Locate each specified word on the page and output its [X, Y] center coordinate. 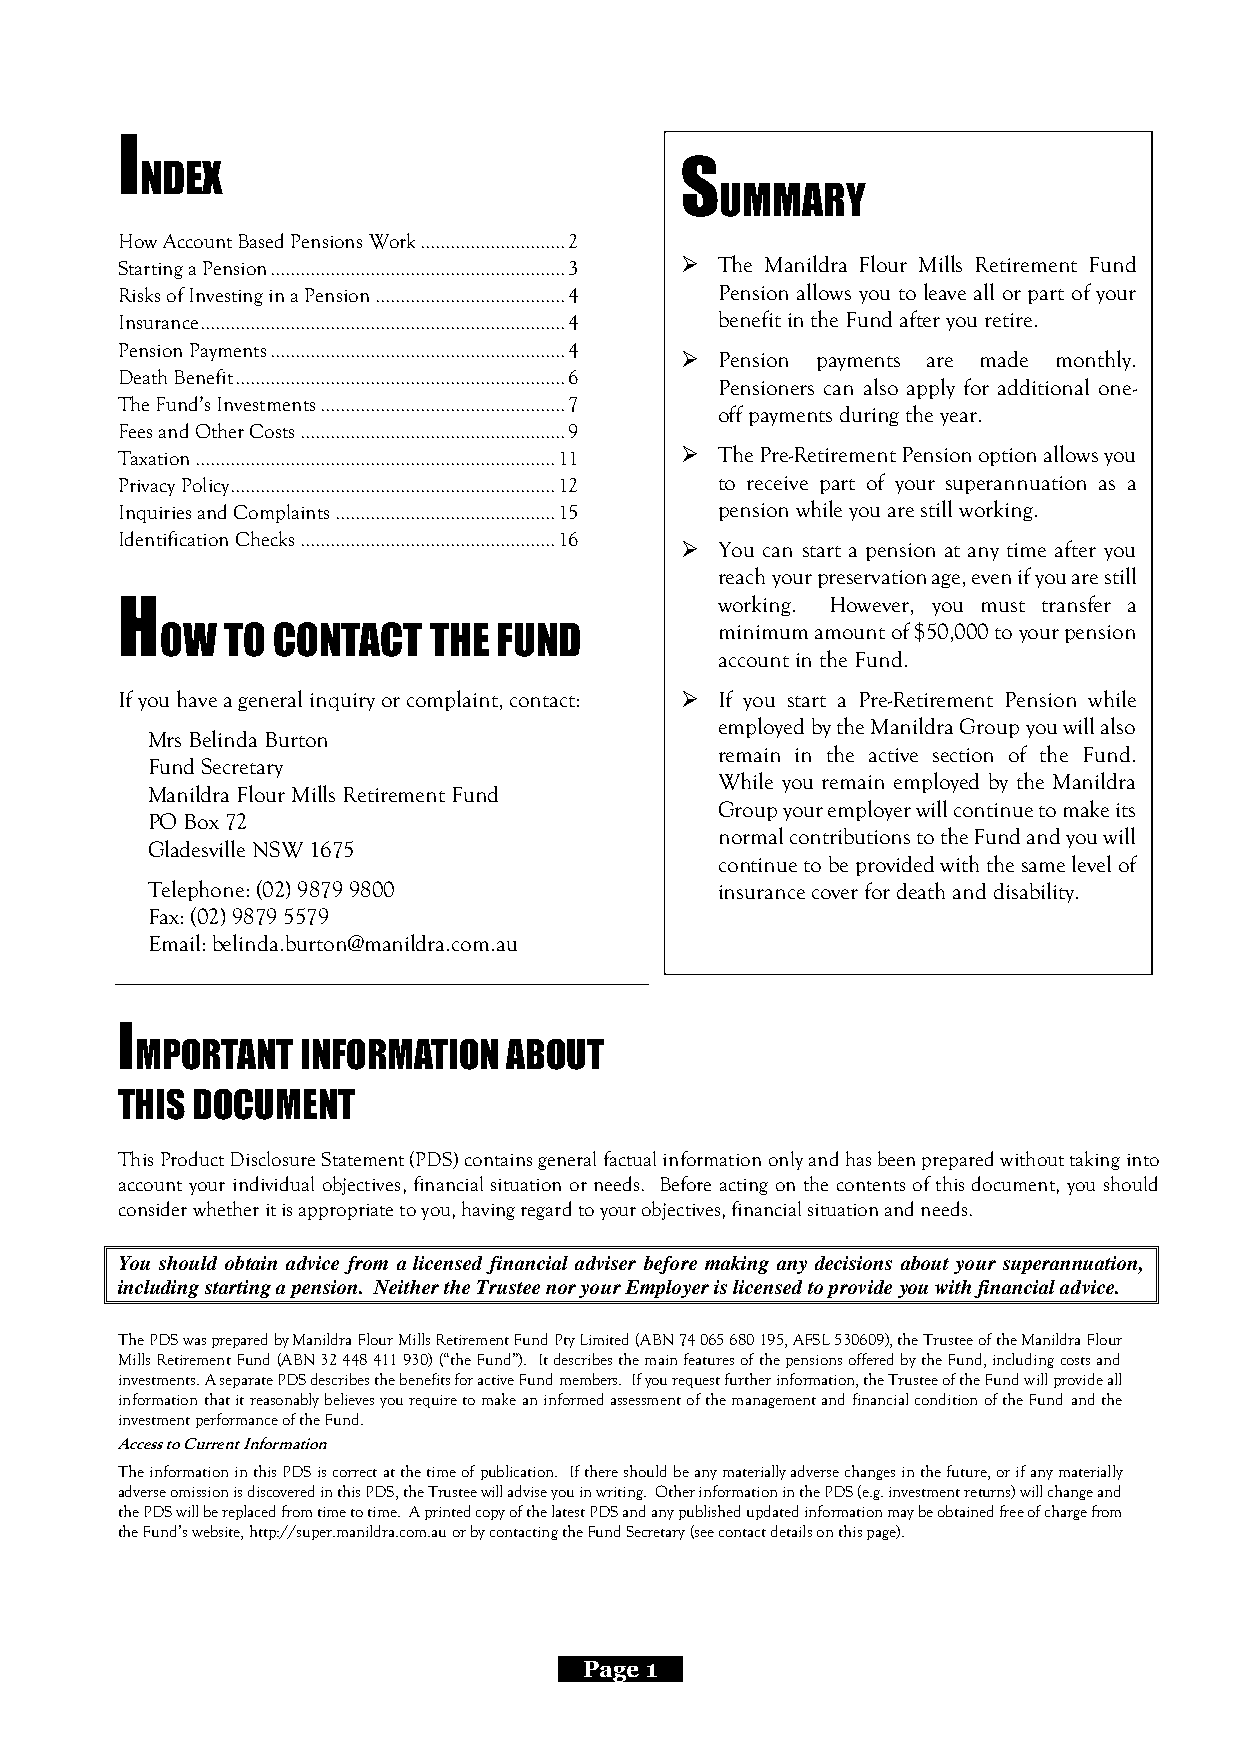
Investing [226, 297]
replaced [248, 1512]
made [1004, 359]
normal [751, 835]
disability [1034, 892]
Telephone [196, 890]
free [1012, 1511]
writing [620, 1493]
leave [945, 291]
